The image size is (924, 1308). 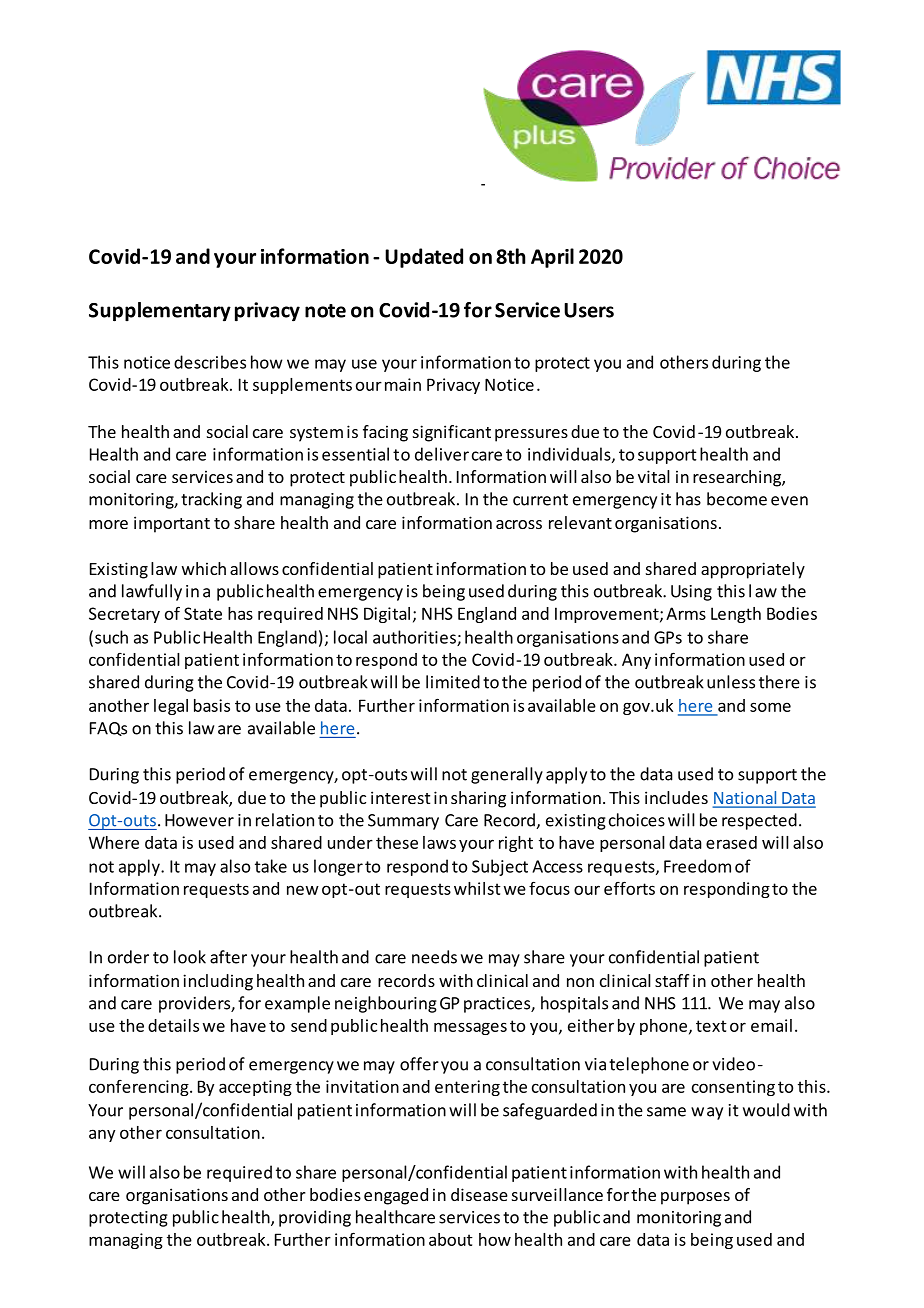 I want to click on important, so click(x=172, y=524).
